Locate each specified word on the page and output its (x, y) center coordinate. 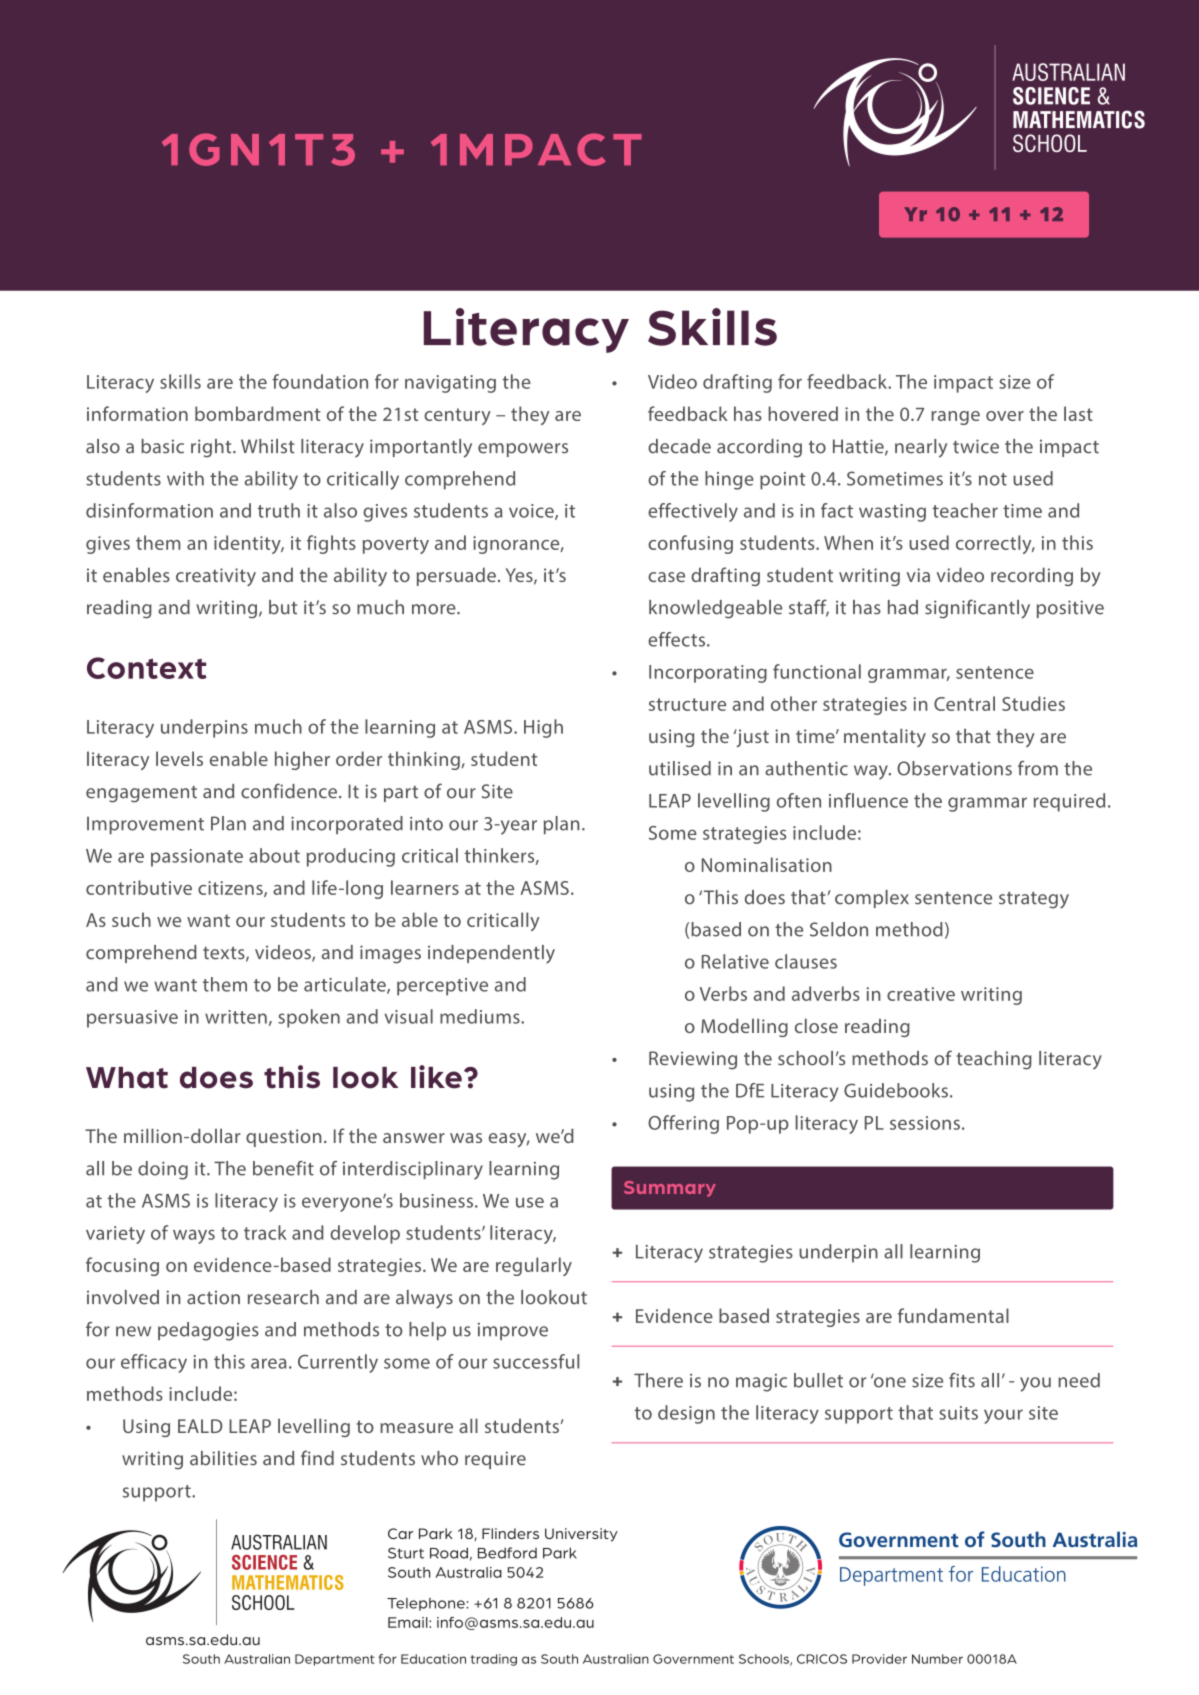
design (686, 1414)
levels (179, 758)
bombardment (258, 413)
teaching (994, 1060)
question (283, 1138)
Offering (683, 1124)
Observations (954, 768)
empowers (523, 450)
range (955, 418)
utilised (680, 768)
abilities (223, 1458)
